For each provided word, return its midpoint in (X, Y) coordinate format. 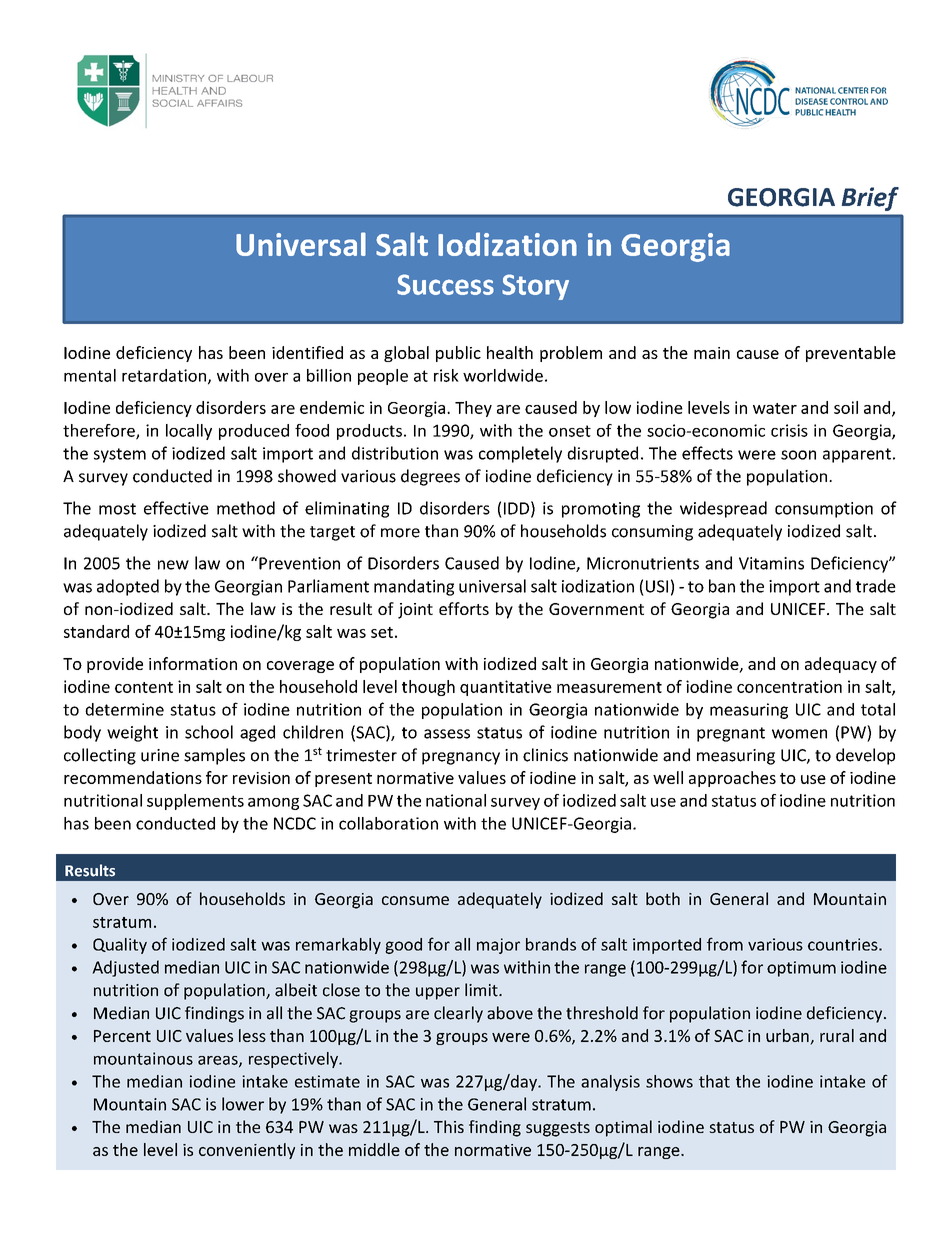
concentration (789, 686)
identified (307, 352)
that (714, 1081)
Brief (870, 199)
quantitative (506, 688)
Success (445, 284)
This (449, 1126)
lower (243, 1104)
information (193, 663)
